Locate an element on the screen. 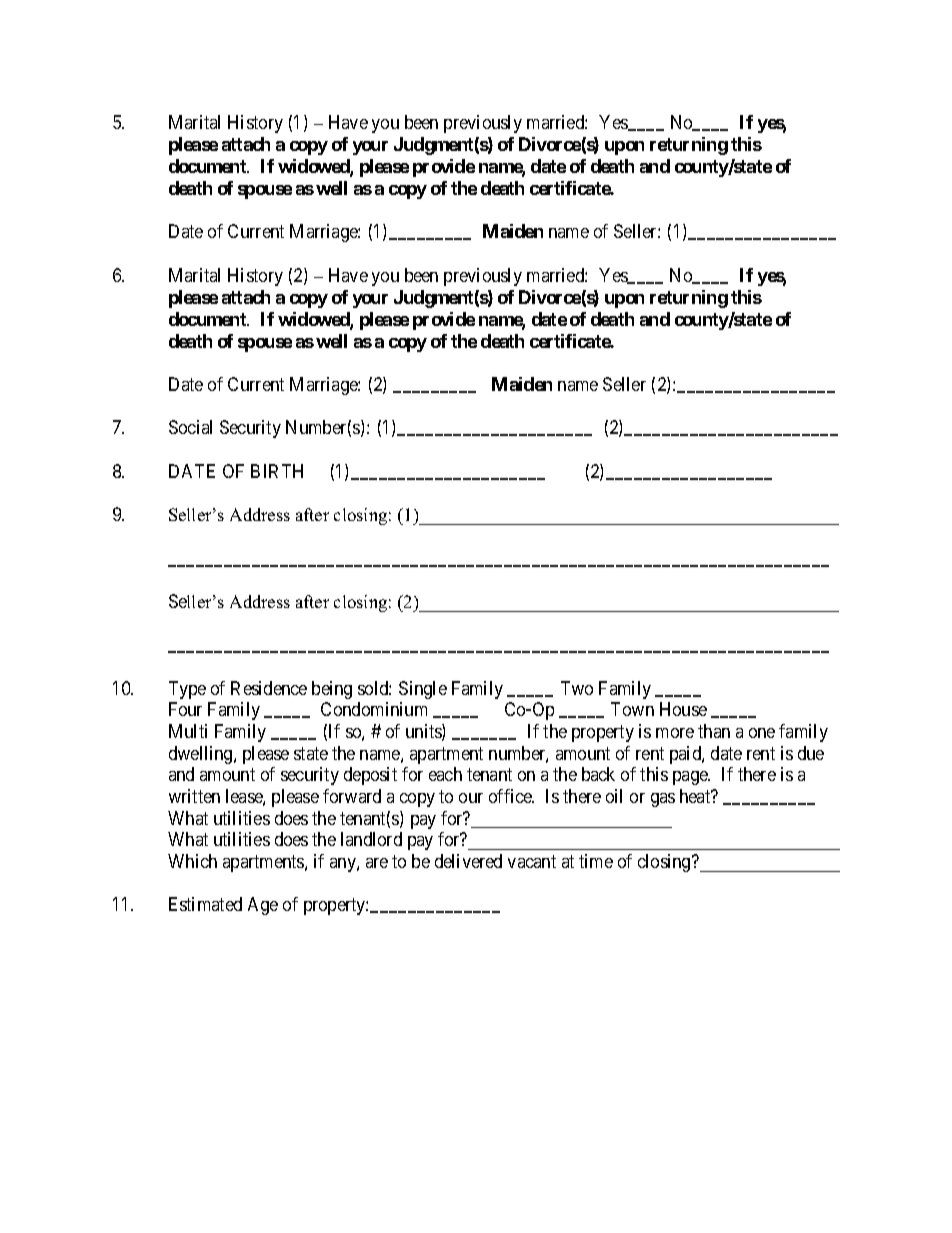 The image size is (952, 1233). Residence is located at coordinates (269, 688).
